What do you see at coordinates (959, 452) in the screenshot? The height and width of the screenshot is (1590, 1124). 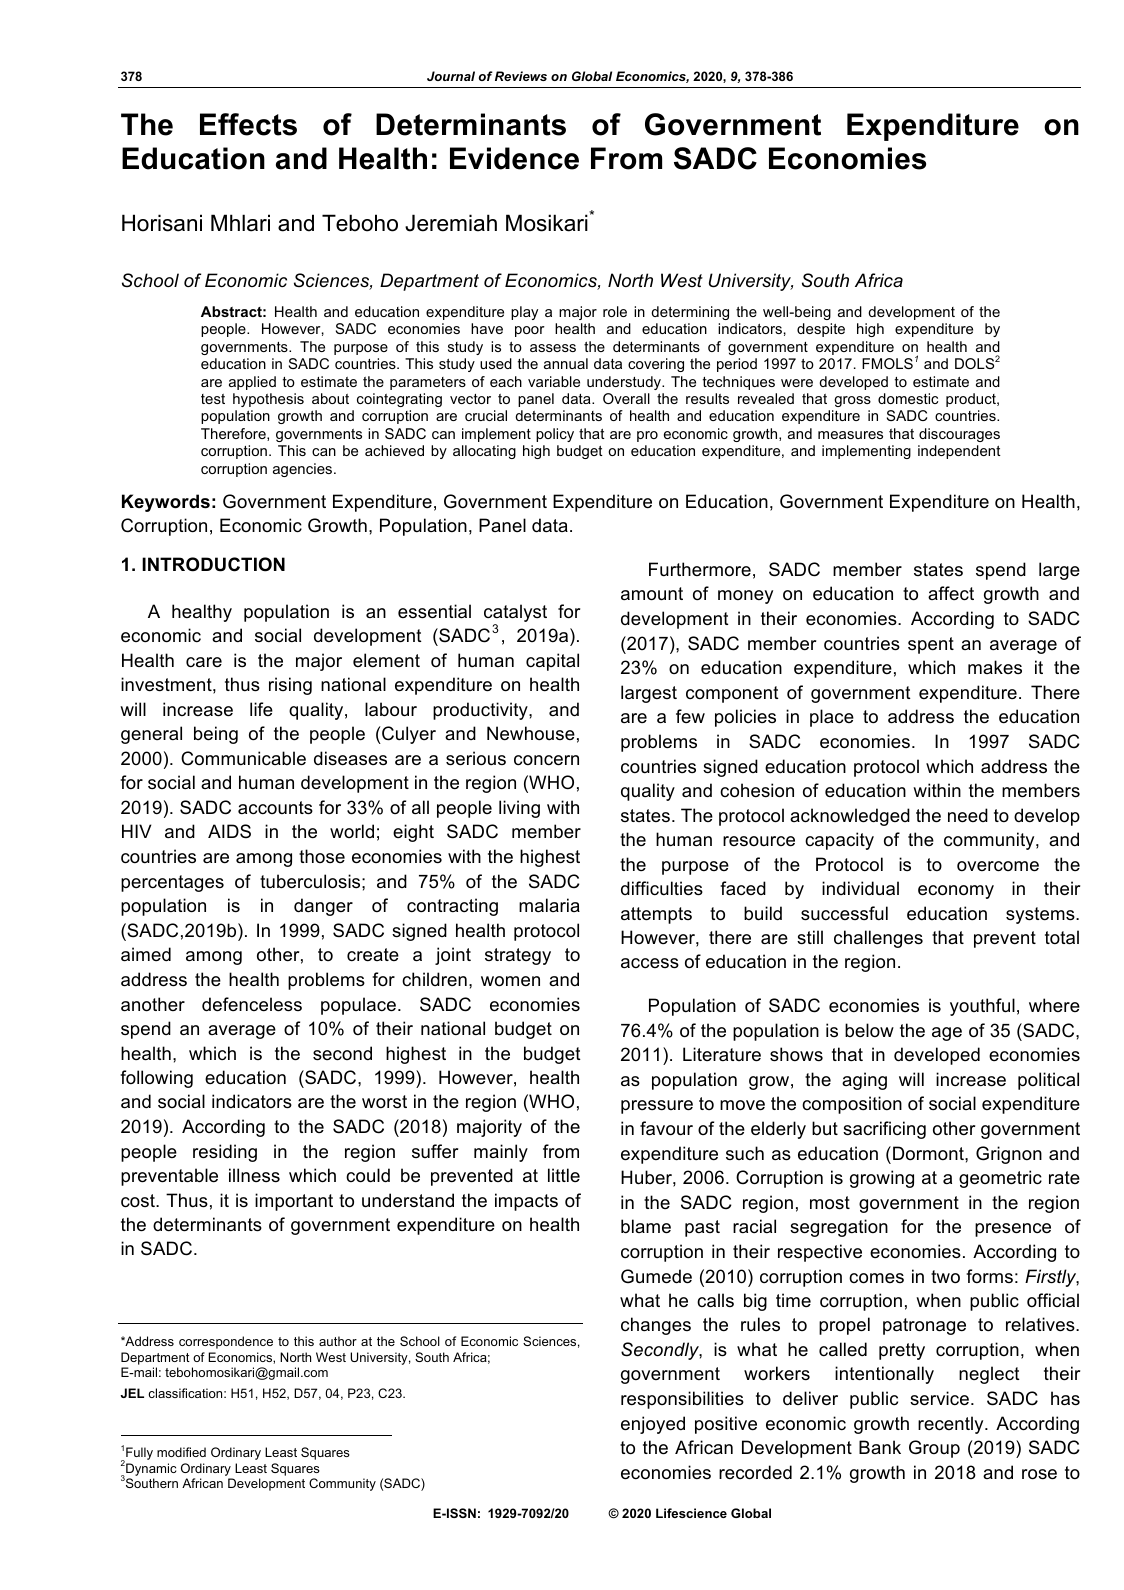 I see `independent` at bounding box center [959, 452].
